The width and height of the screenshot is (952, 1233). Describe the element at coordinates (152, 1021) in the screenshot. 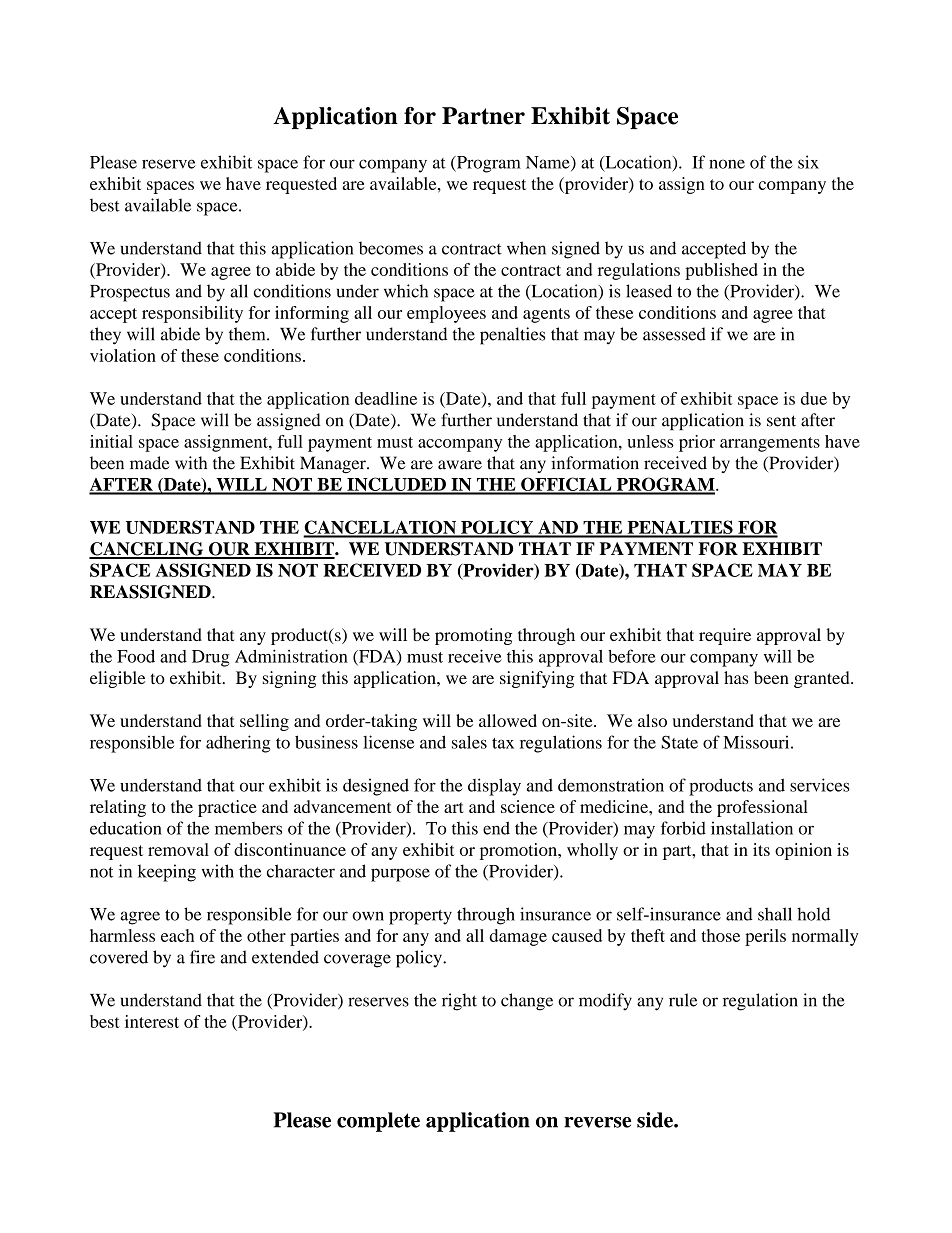

I see `interest` at that location.
